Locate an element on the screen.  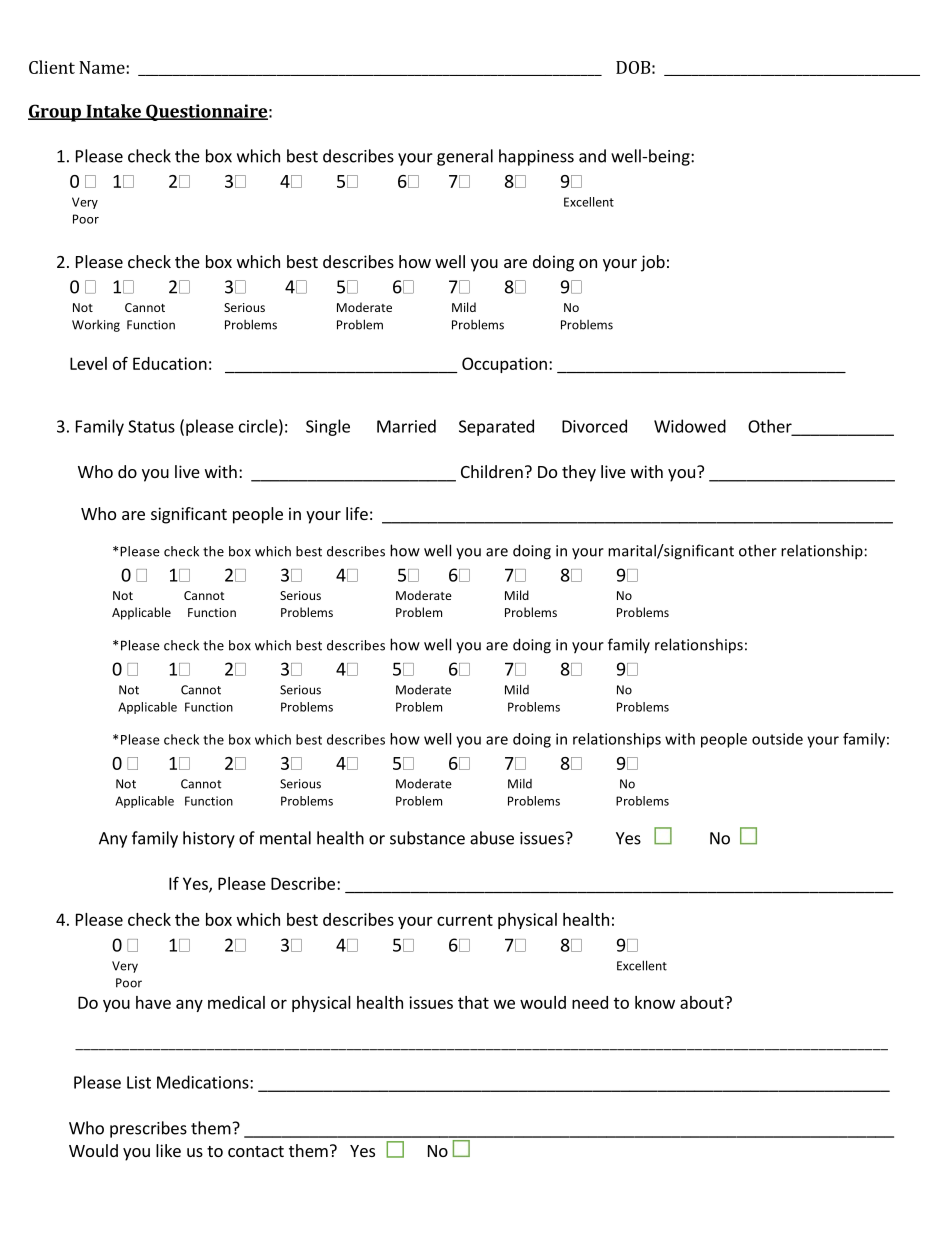
life is located at coordinates (357, 513).
